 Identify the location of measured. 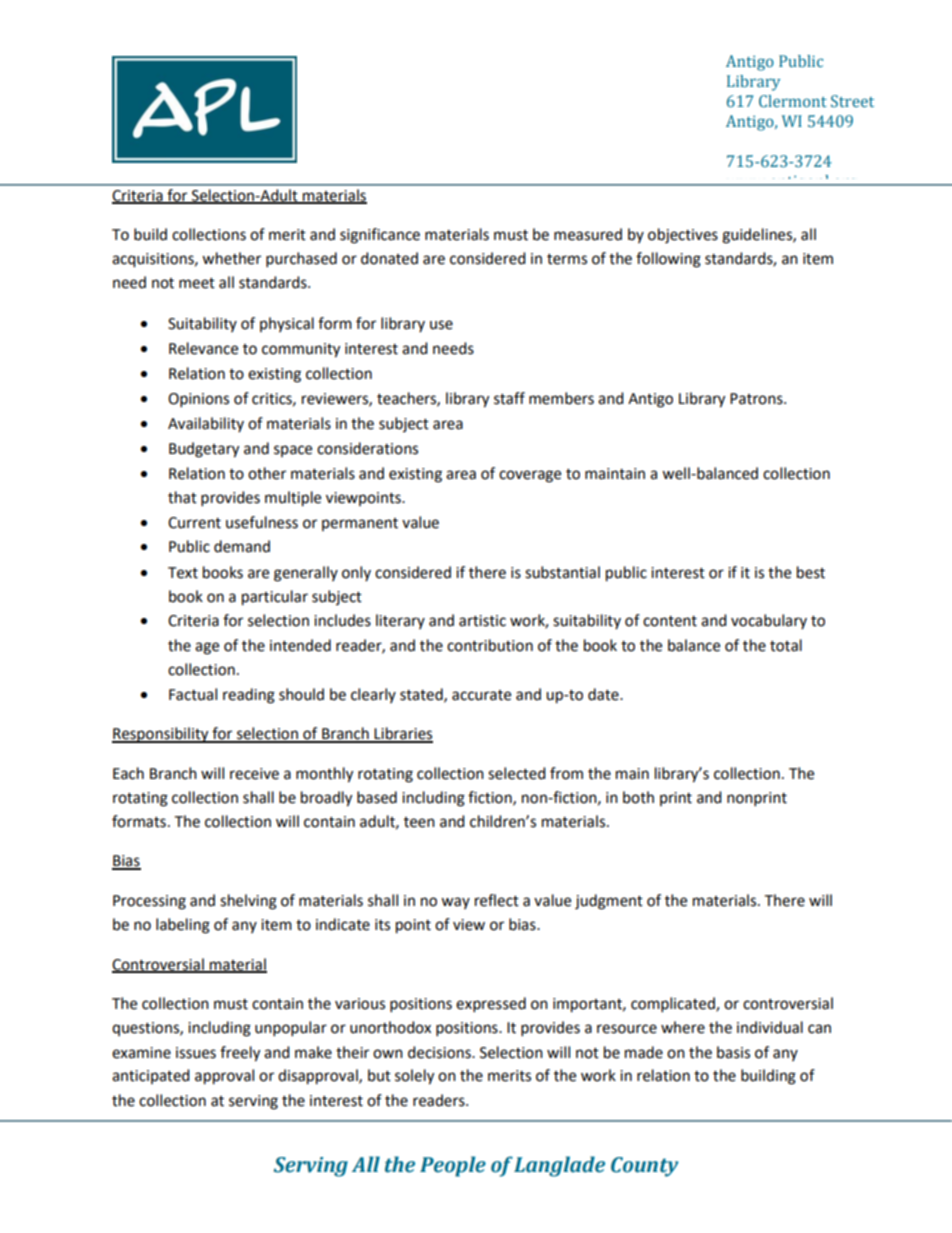
(588, 234).
